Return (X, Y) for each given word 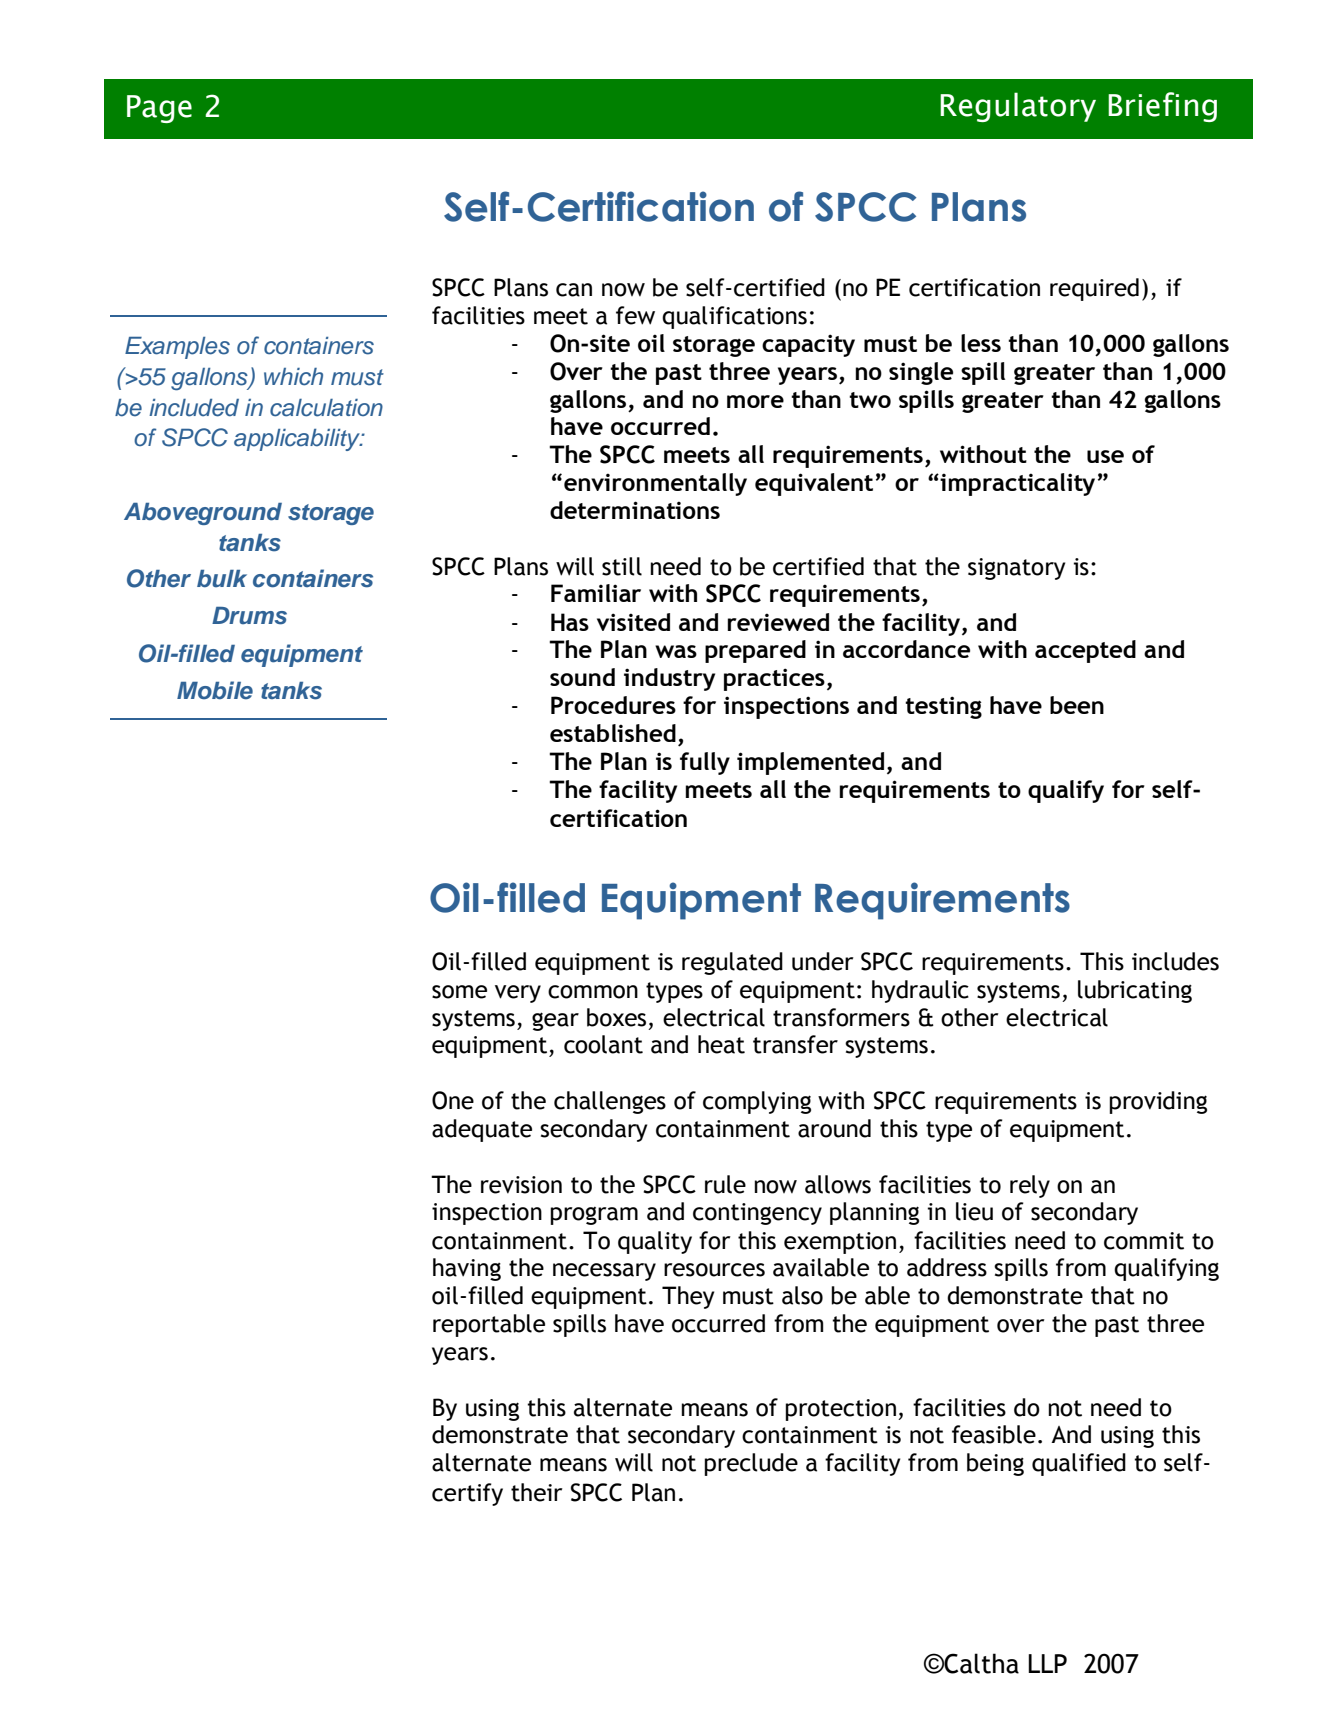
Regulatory (1018, 107)
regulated (732, 963)
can (574, 290)
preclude (751, 1464)
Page (159, 109)
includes (1175, 961)
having (467, 1269)
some (459, 992)
